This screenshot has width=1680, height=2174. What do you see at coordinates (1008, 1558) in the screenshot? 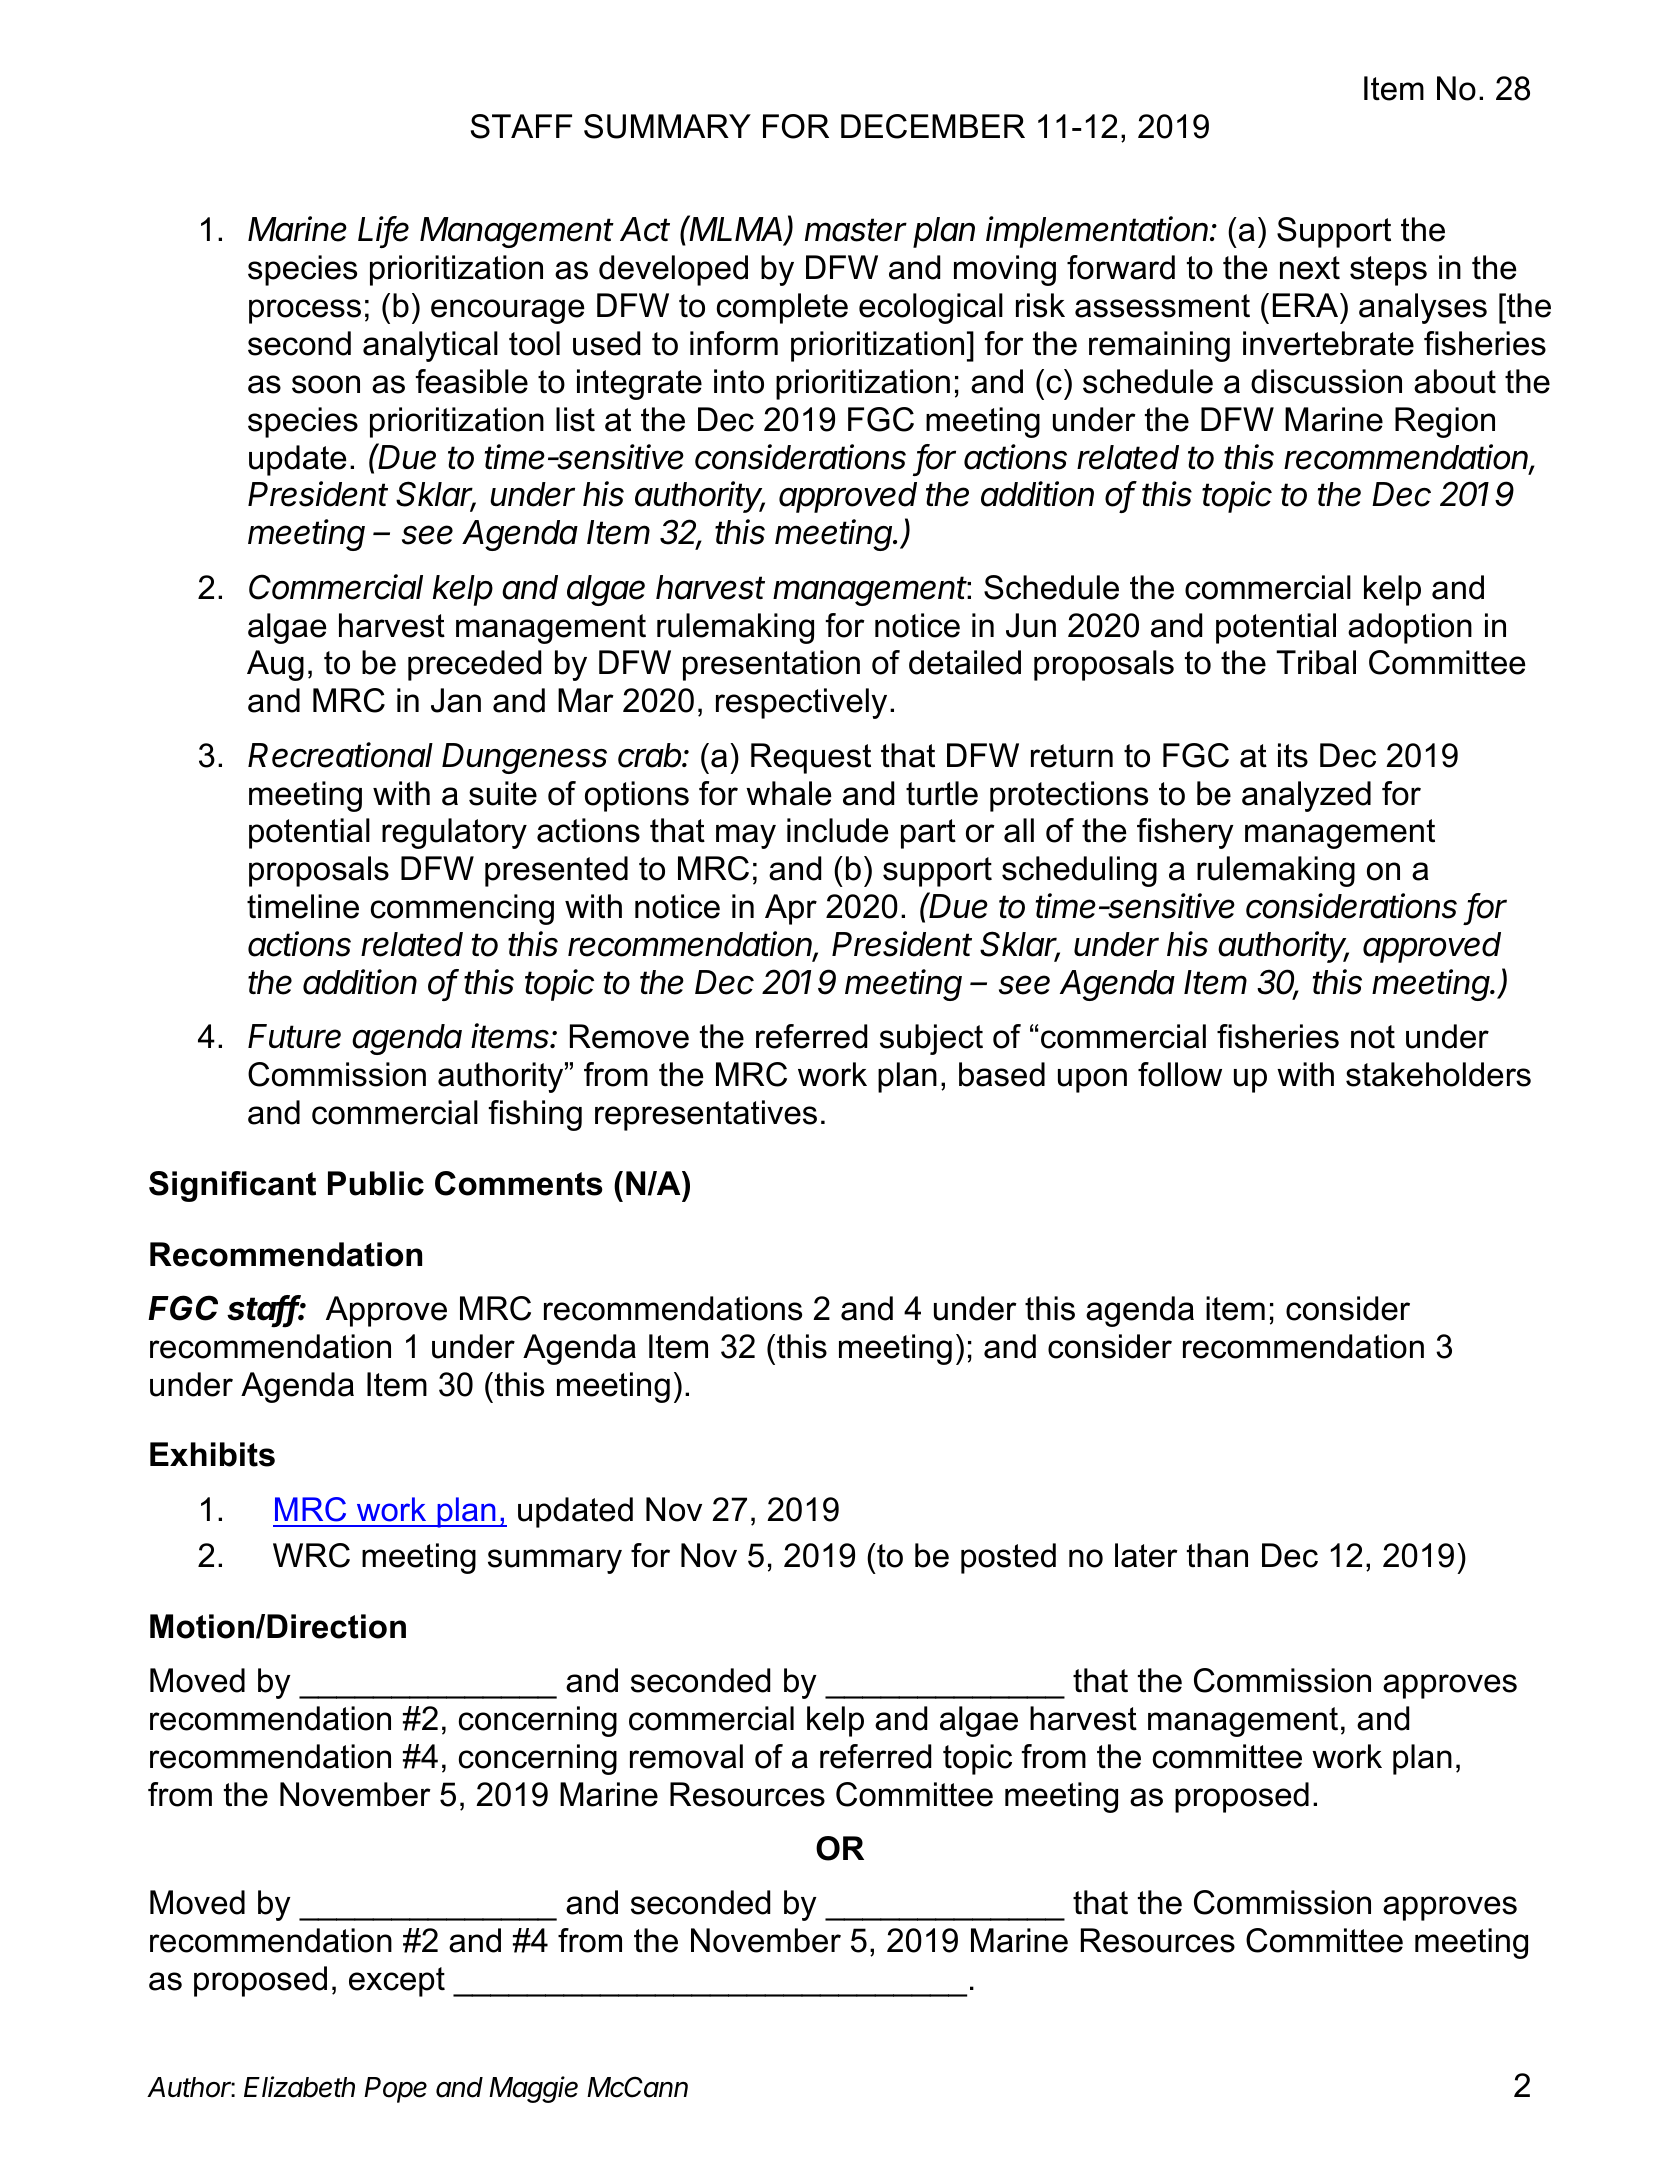
I see `posted` at bounding box center [1008, 1558].
